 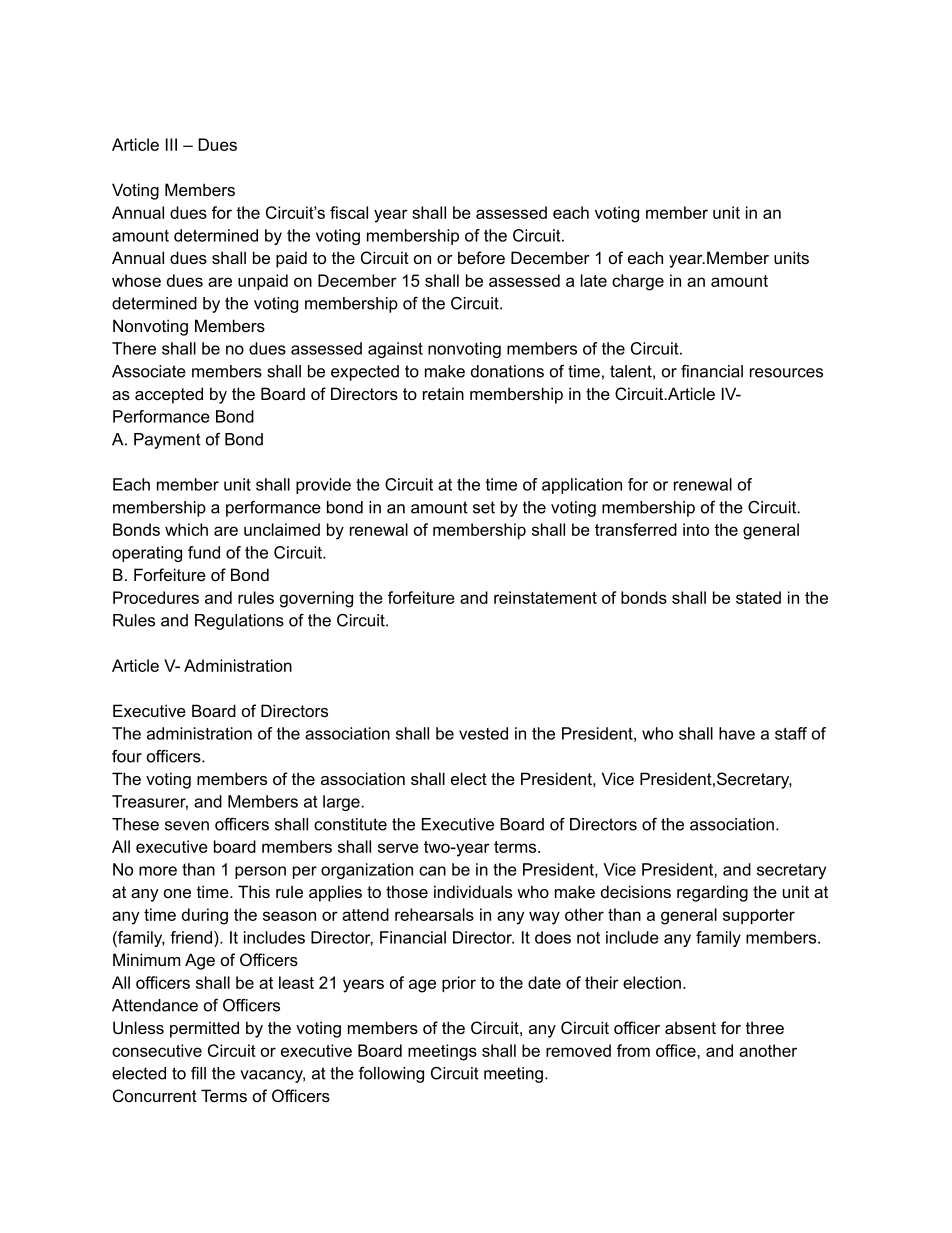 What do you see at coordinates (187, 826) in the image?
I see `seven` at bounding box center [187, 826].
